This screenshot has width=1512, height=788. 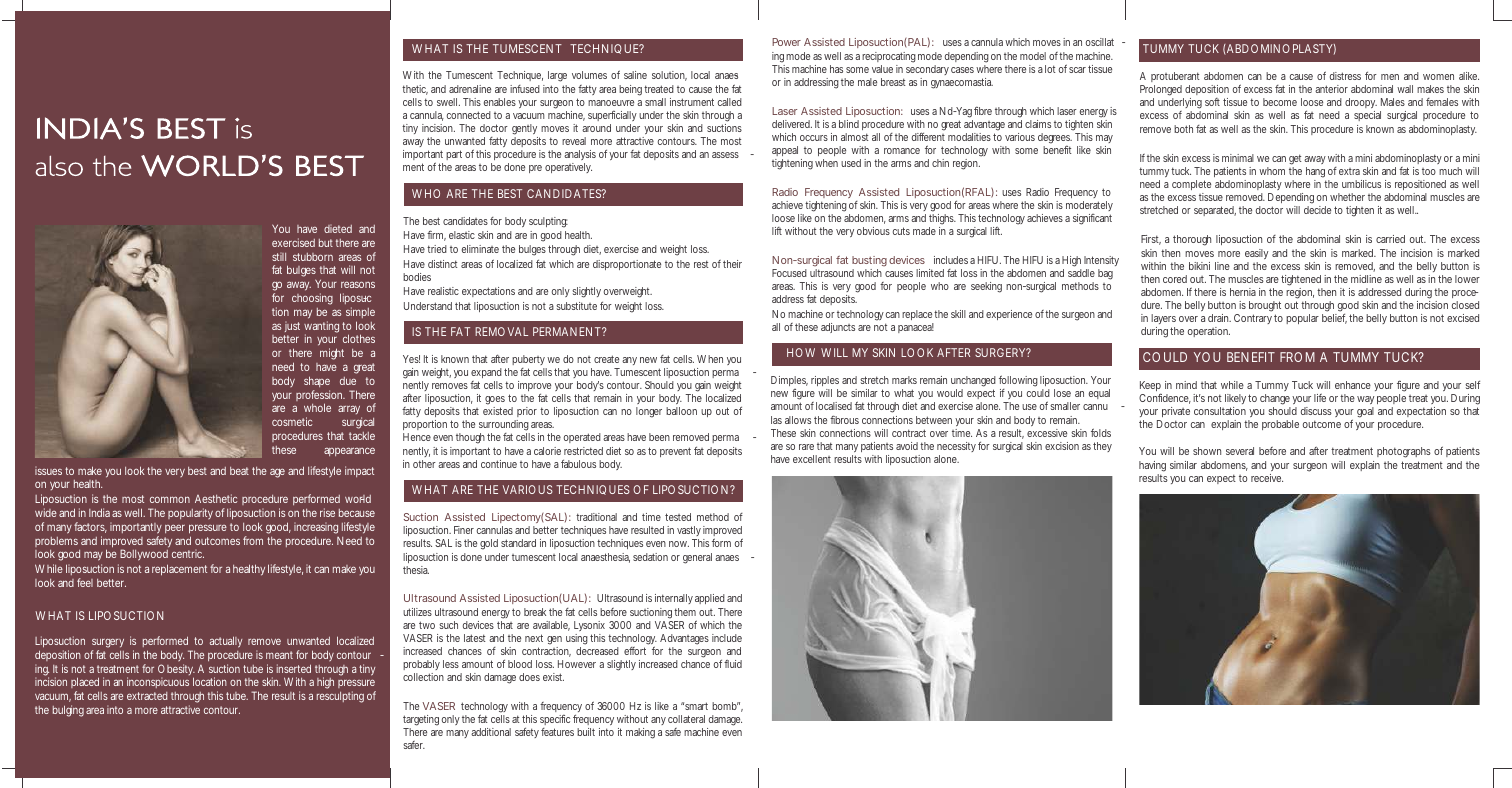 What do you see at coordinates (317, 381) in the screenshot?
I see `shape` at bounding box center [317, 381].
